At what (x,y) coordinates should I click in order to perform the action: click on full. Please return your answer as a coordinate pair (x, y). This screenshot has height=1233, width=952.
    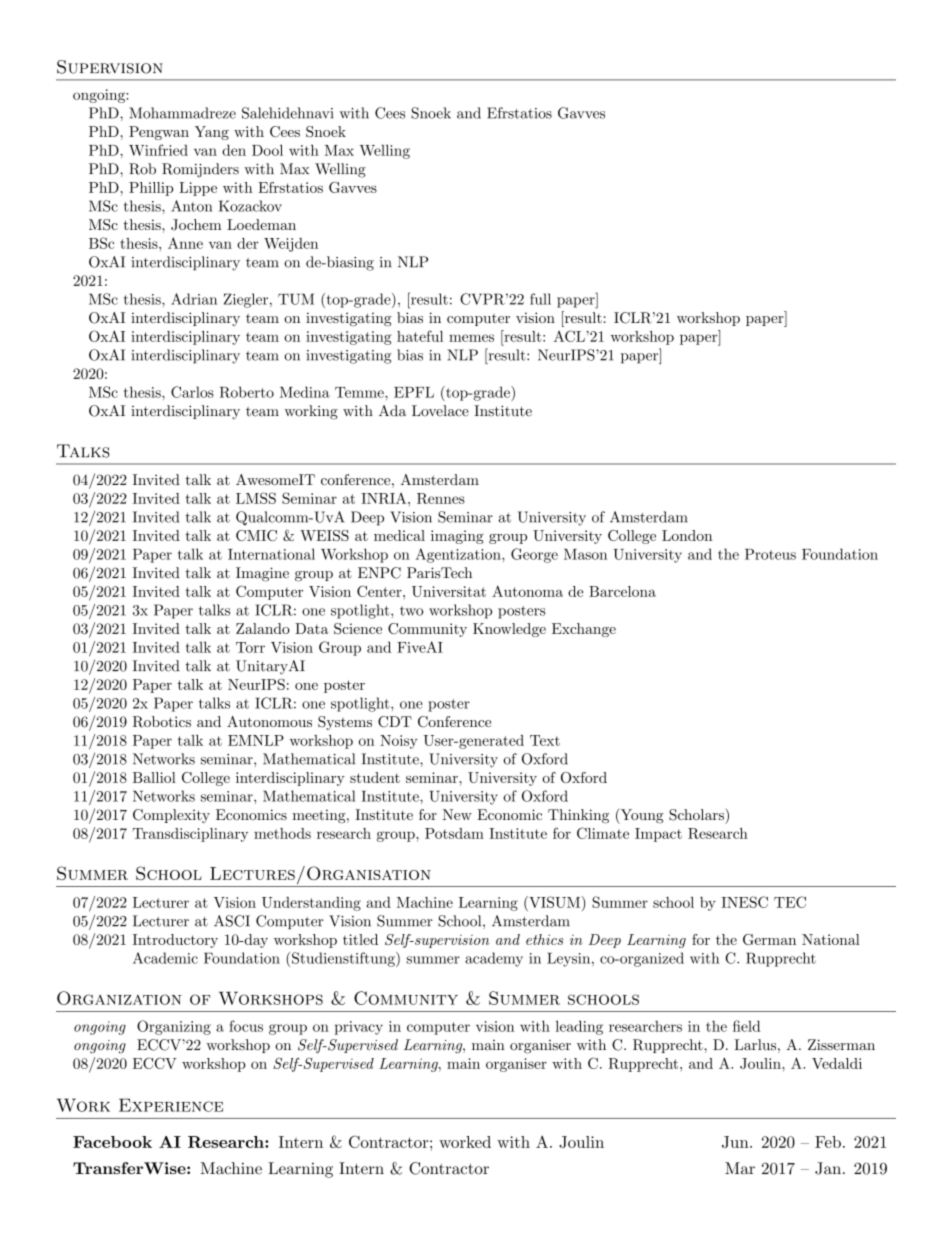
    Looking at the image, I should click on (540, 299).
